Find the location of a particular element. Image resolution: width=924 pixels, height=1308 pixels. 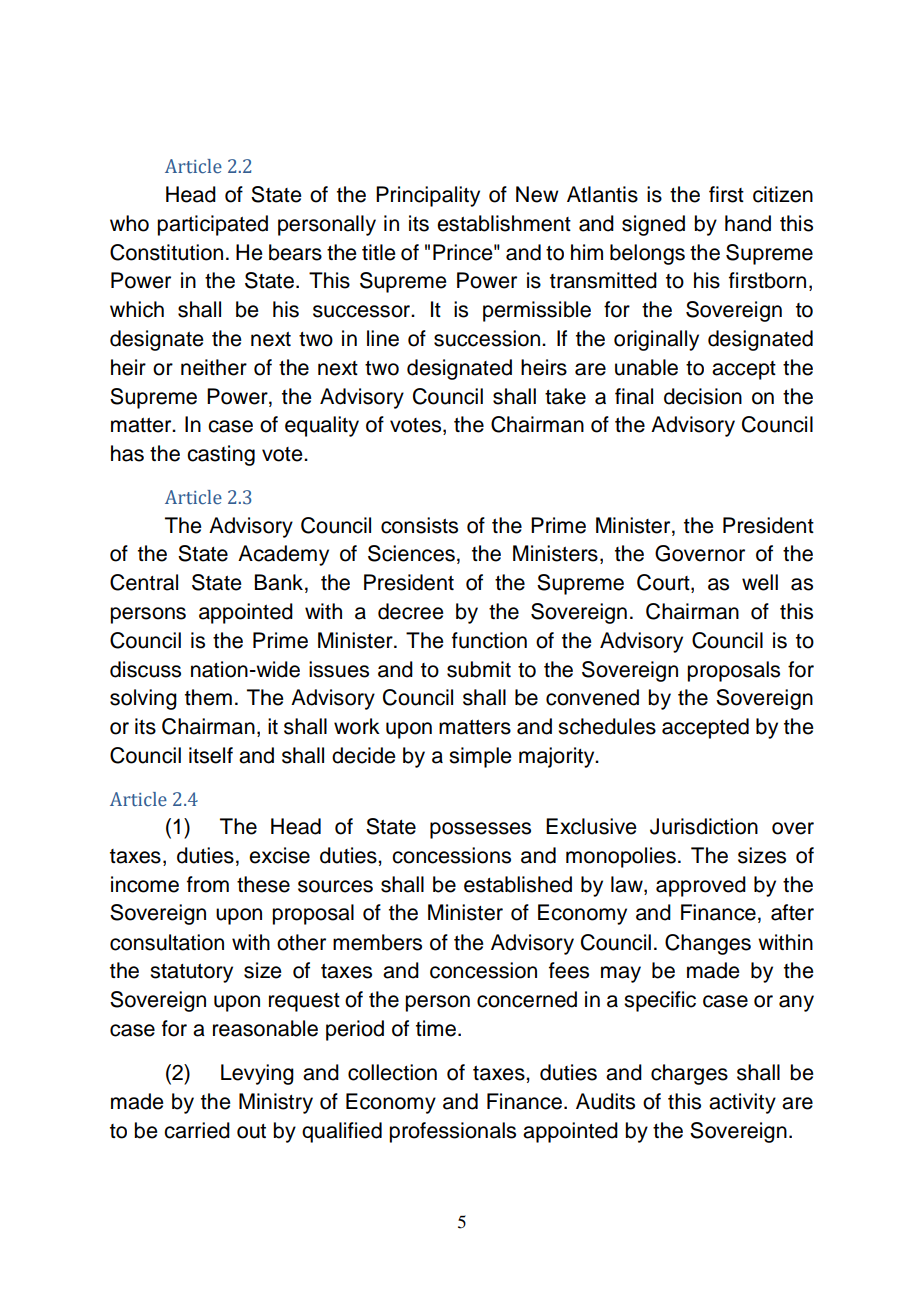

possesses is located at coordinates (480, 830).
